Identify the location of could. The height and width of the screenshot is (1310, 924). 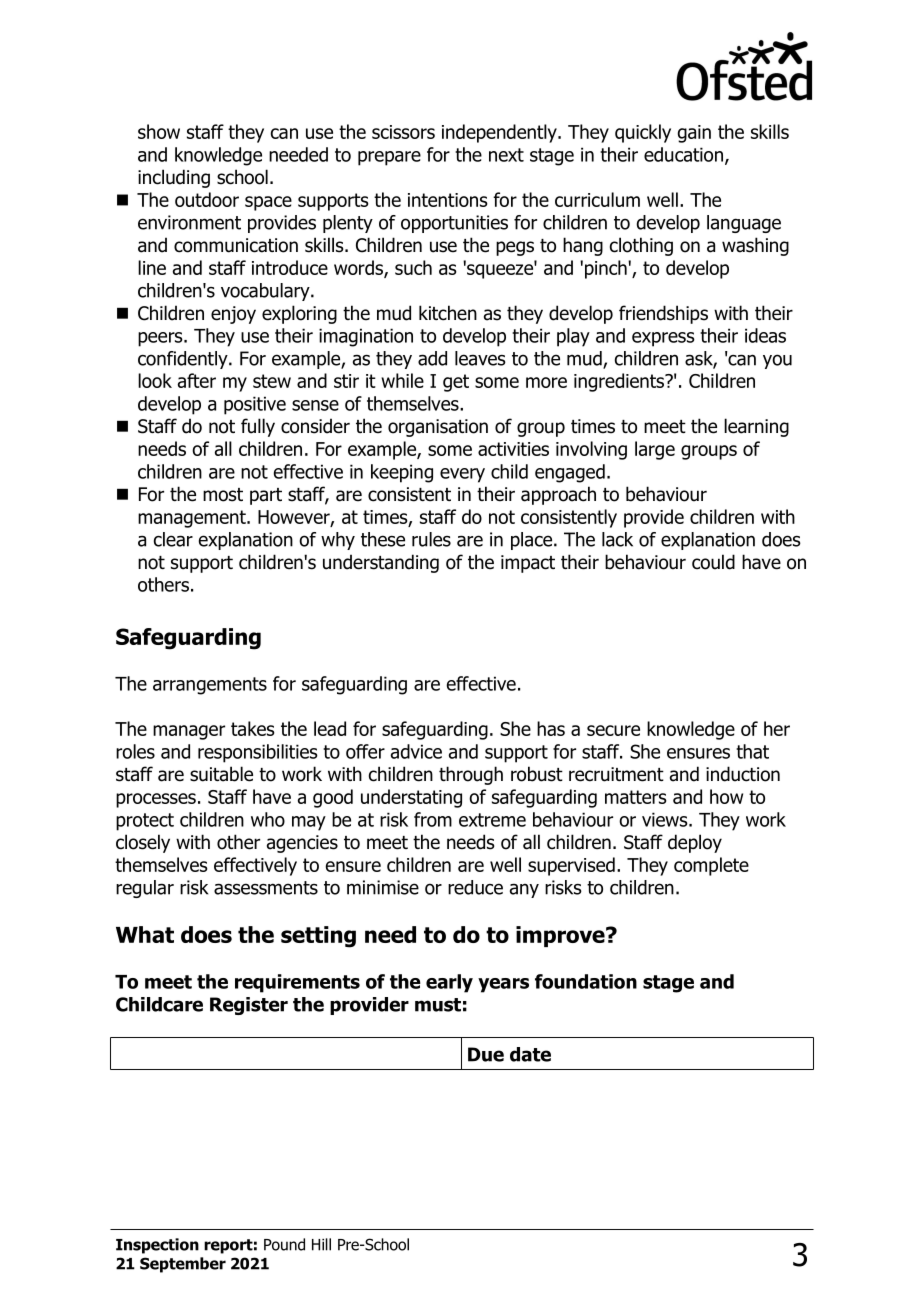
(713, 562).
